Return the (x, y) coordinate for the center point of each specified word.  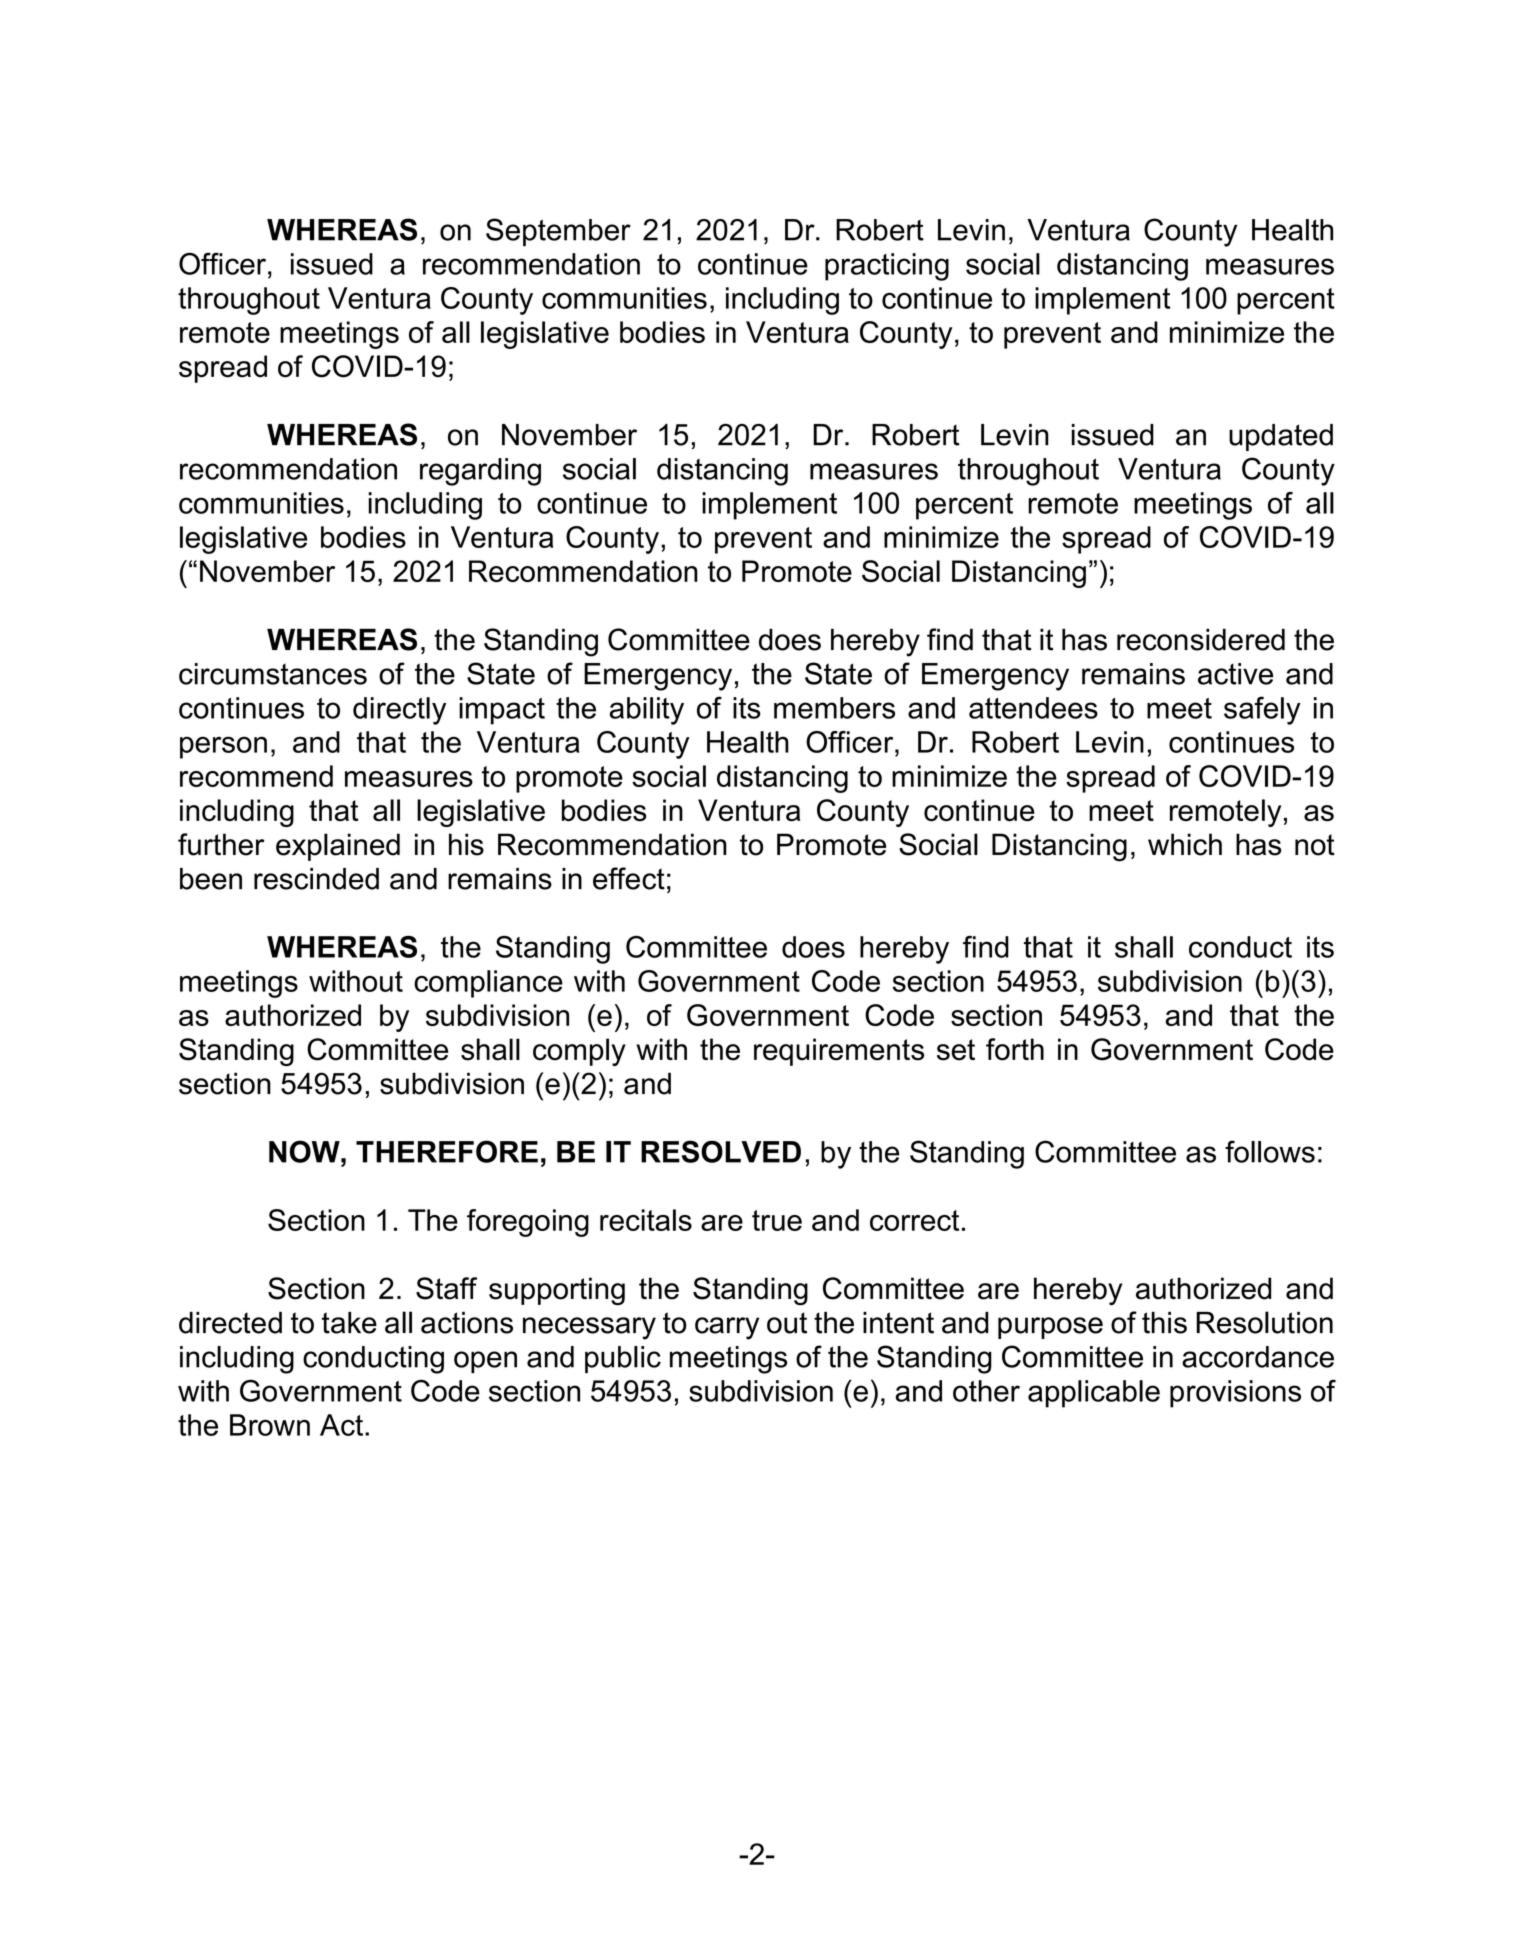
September (558, 232)
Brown (270, 1425)
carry (727, 1328)
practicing (887, 267)
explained (338, 847)
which (1185, 844)
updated (1281, 437)
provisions (1235, 1394)
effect (629, 878)
